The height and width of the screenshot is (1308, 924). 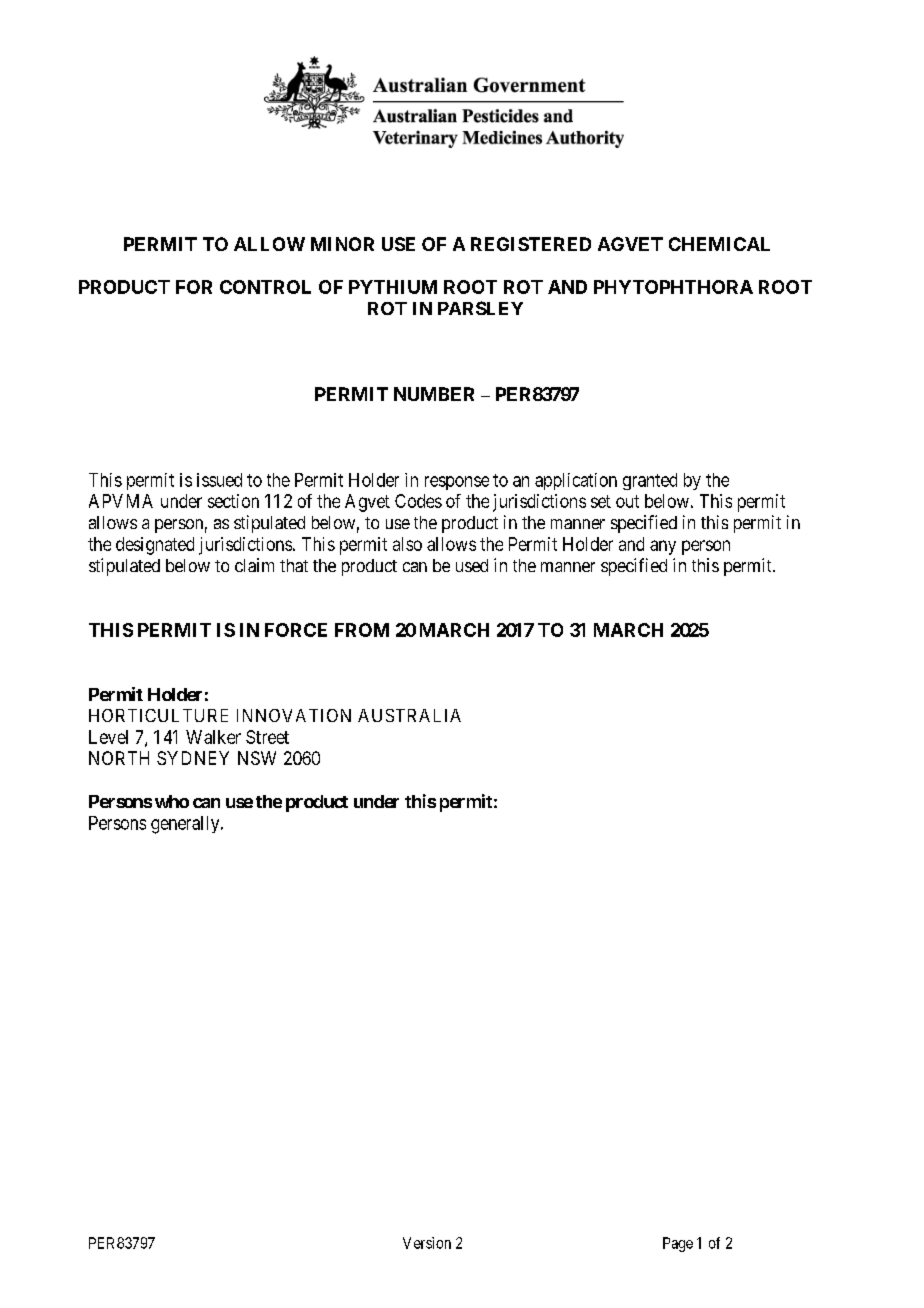 What do you see at coordinates (480, 308) in the screenshot?
I see `PARSLEY` at bounding box center [480, 308].
